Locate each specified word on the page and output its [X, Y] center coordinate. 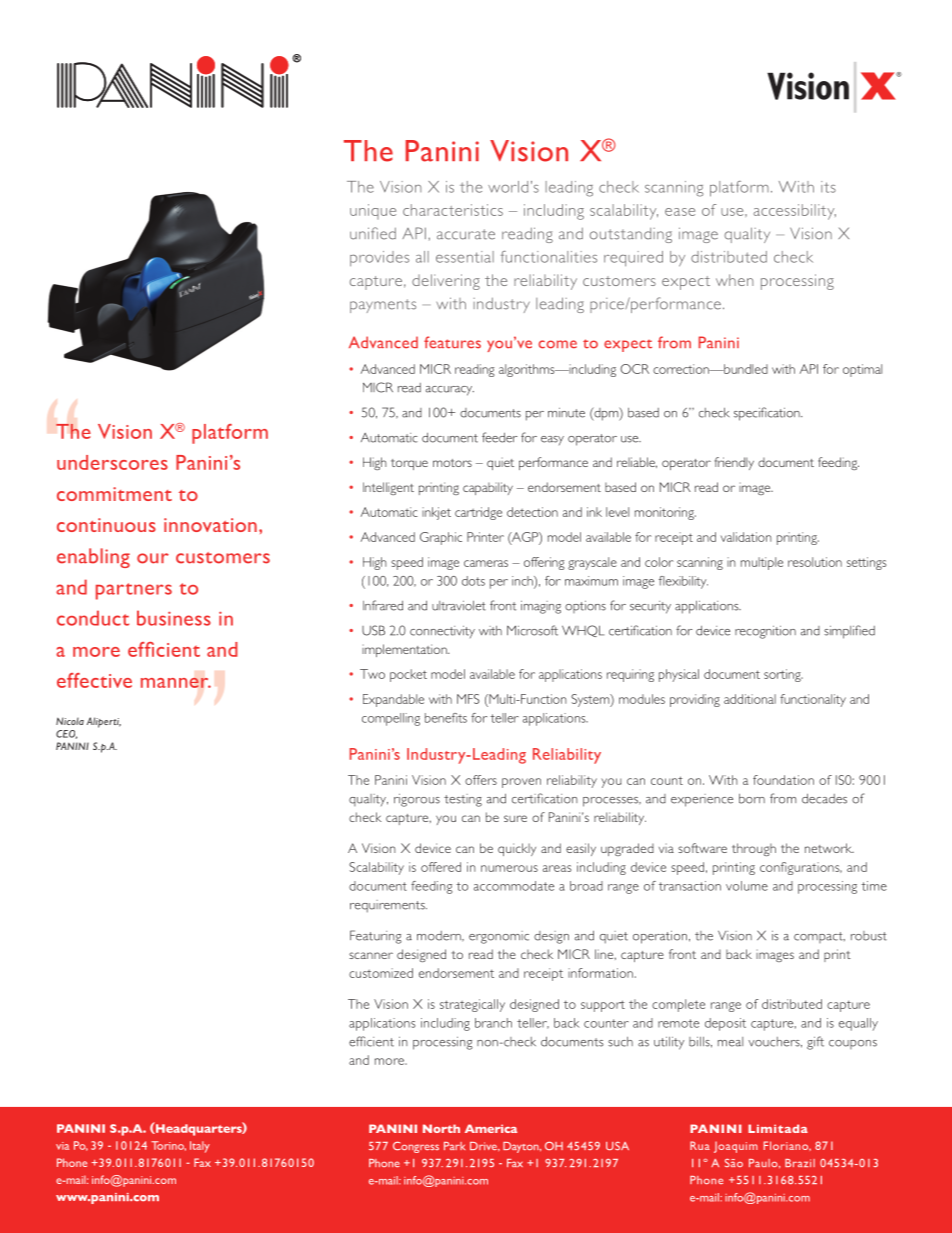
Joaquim [736, 1147]
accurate [466, 234]
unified [373, 233]
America [491, 1128]
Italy [200, 1147]
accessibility [795, 212]
